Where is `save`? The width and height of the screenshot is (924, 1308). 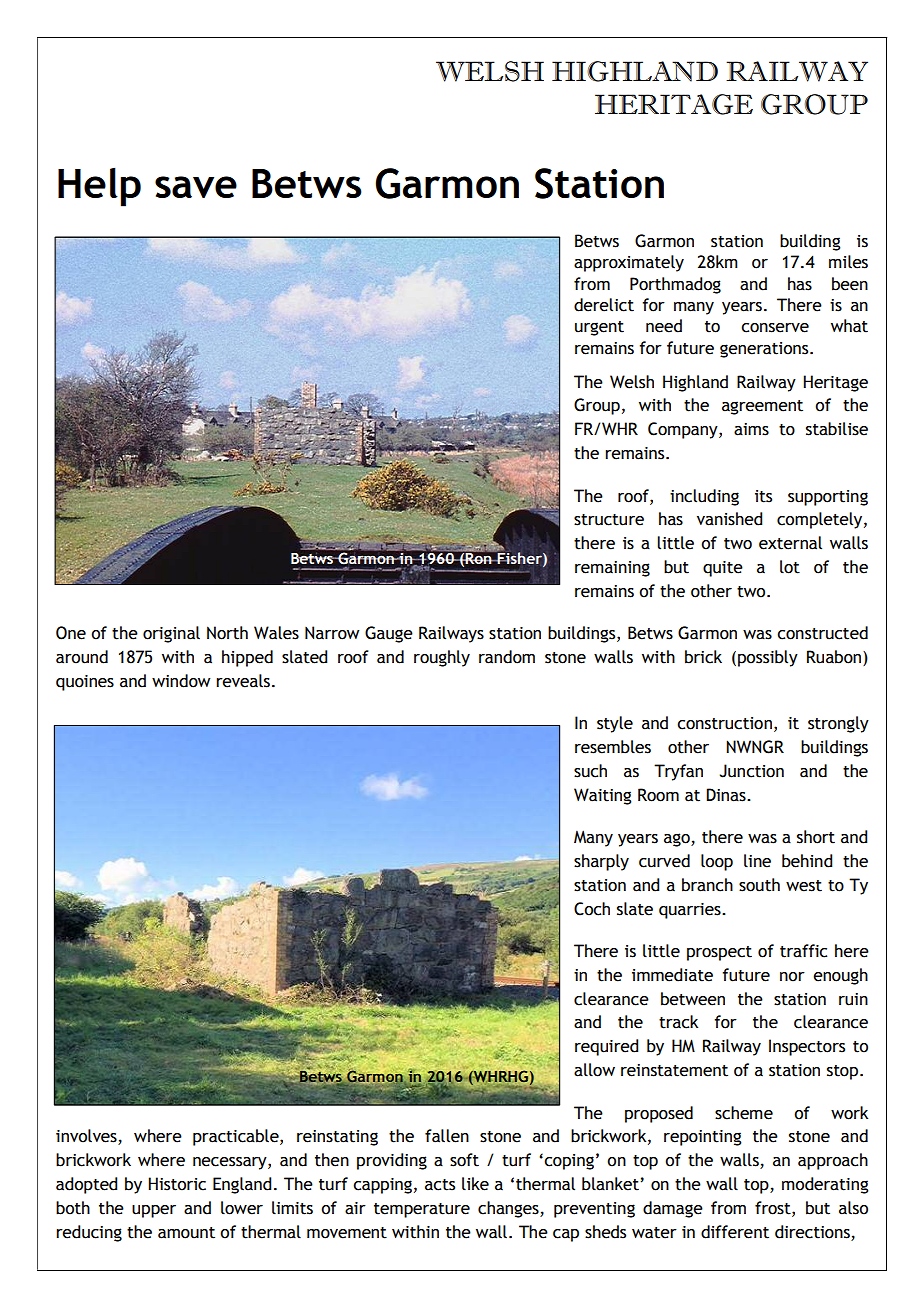
save is located at coordinates (196, 187).
